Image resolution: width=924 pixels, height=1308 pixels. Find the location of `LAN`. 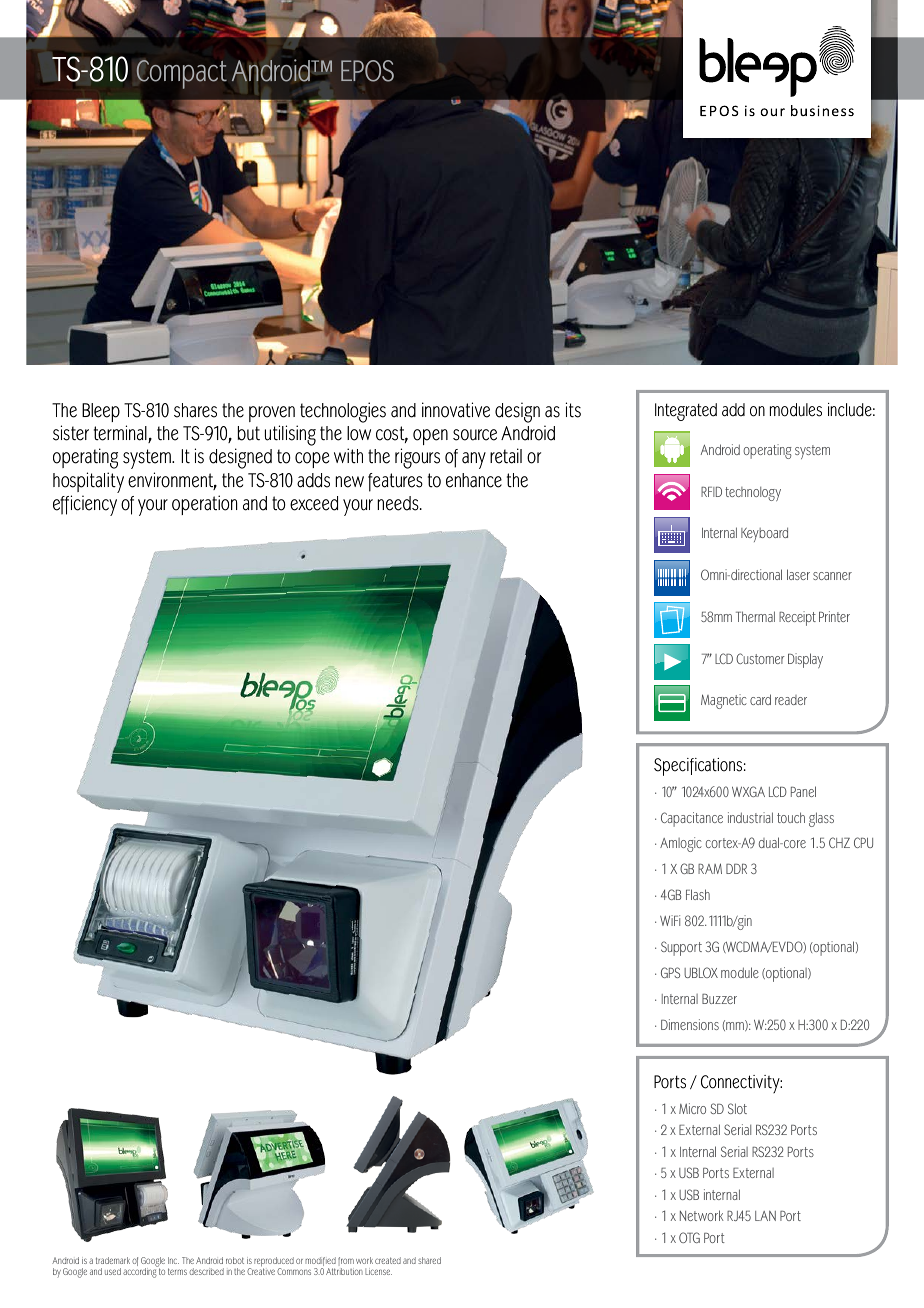

LAN is located at coordinates (765, 1216).
